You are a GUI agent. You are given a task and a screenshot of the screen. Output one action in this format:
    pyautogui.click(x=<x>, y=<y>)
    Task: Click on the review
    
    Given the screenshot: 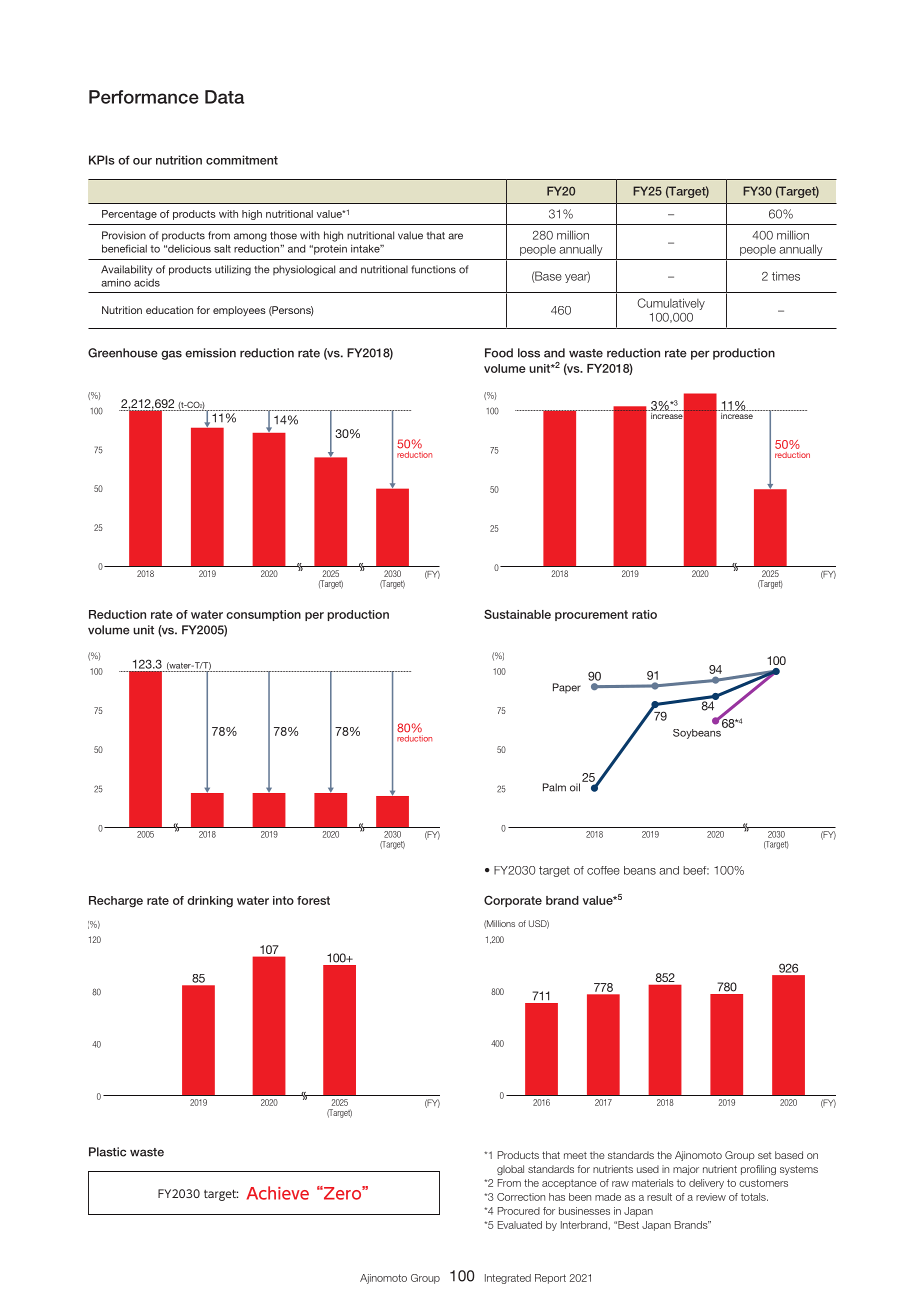 What is the action you would take?
    pyautogui.click(x=711, y=1197)
